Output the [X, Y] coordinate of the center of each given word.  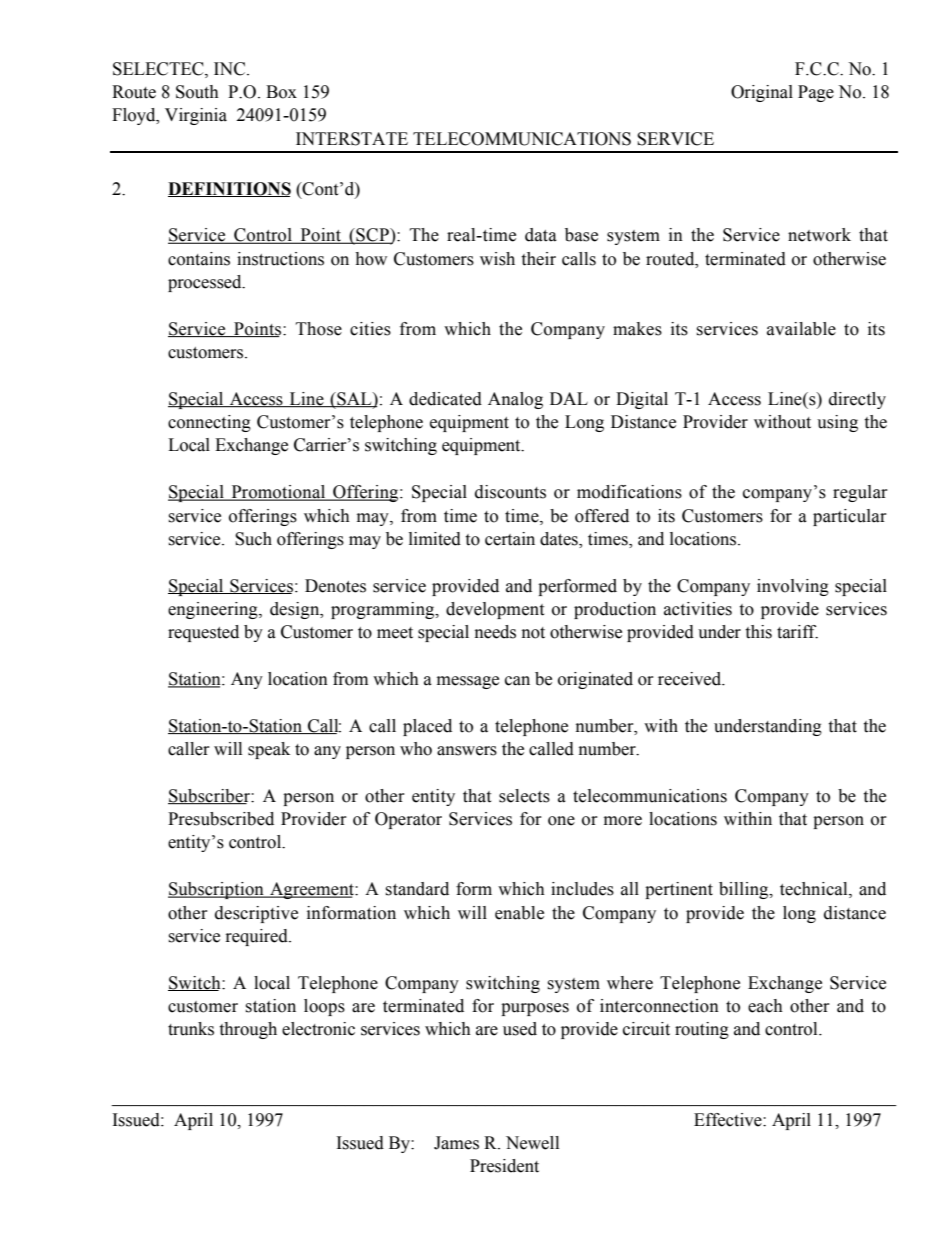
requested [203, 633]
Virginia [196, 116]
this [758, 632]
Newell [532, 1143]
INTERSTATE [352, 139]
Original [762, 93]
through [248, 1030]
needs [495, 632]
